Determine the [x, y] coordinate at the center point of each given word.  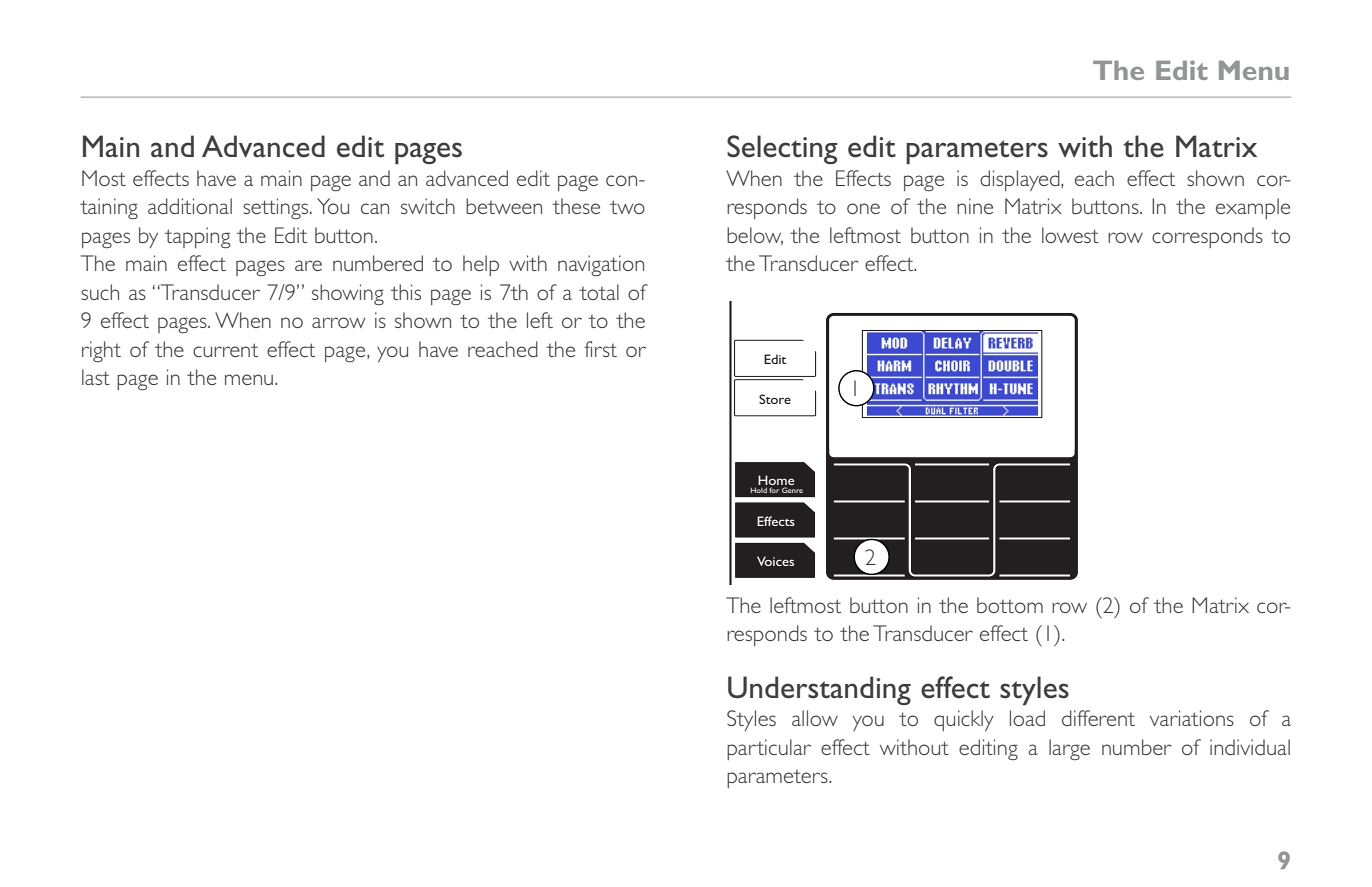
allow [815, 718]
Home [776, 481]
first [600, 349]
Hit [1129, 607]
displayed [1021, 180]
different [1098, 718]
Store [775, 399]
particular [769, 749]
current [225, 350]
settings [277, 208]
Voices [775, 561]
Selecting [782, 149]
